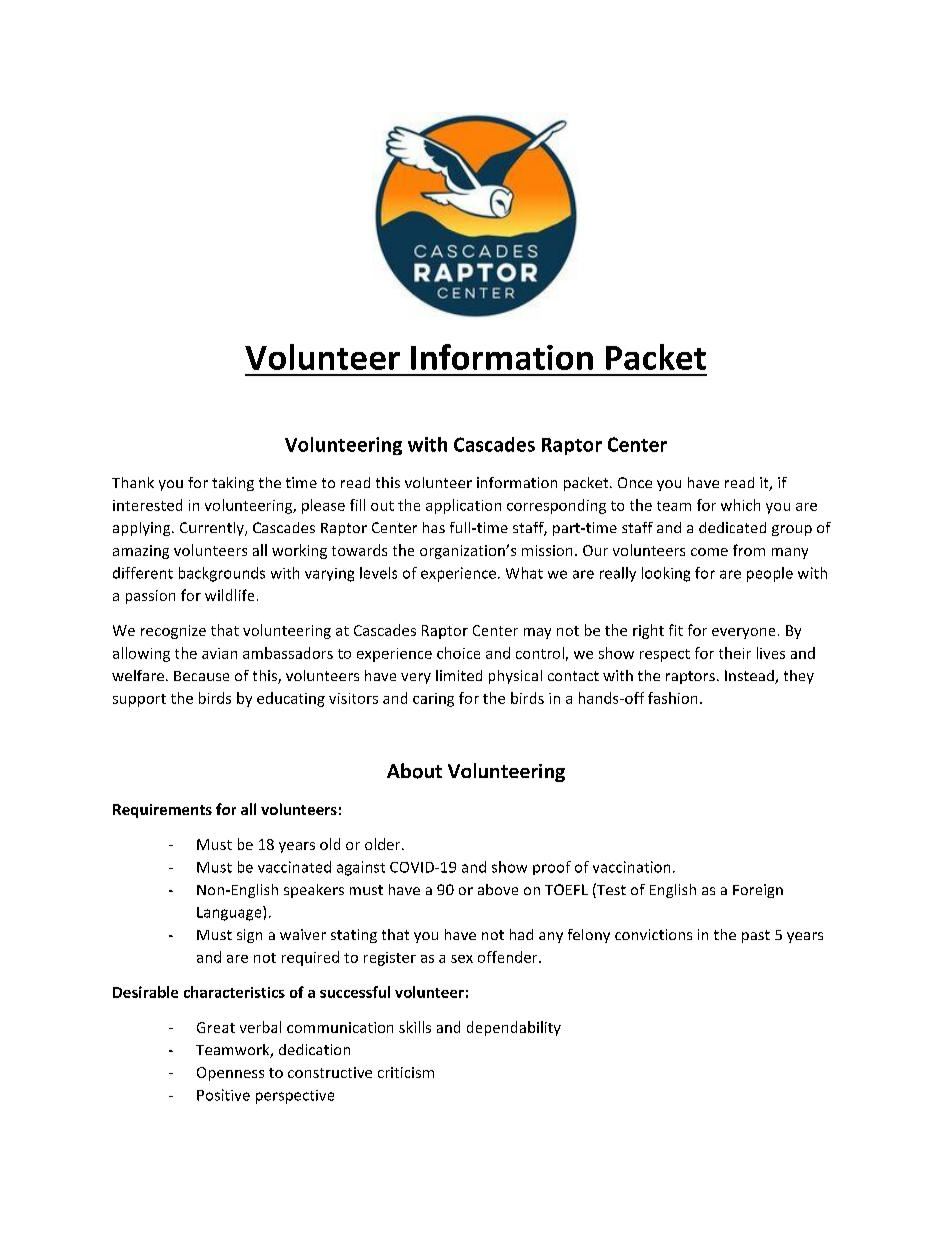 This document has height=1233, width=952. Describe the element at coordinates (676, 630) in the document. I see `fit` at that location.
